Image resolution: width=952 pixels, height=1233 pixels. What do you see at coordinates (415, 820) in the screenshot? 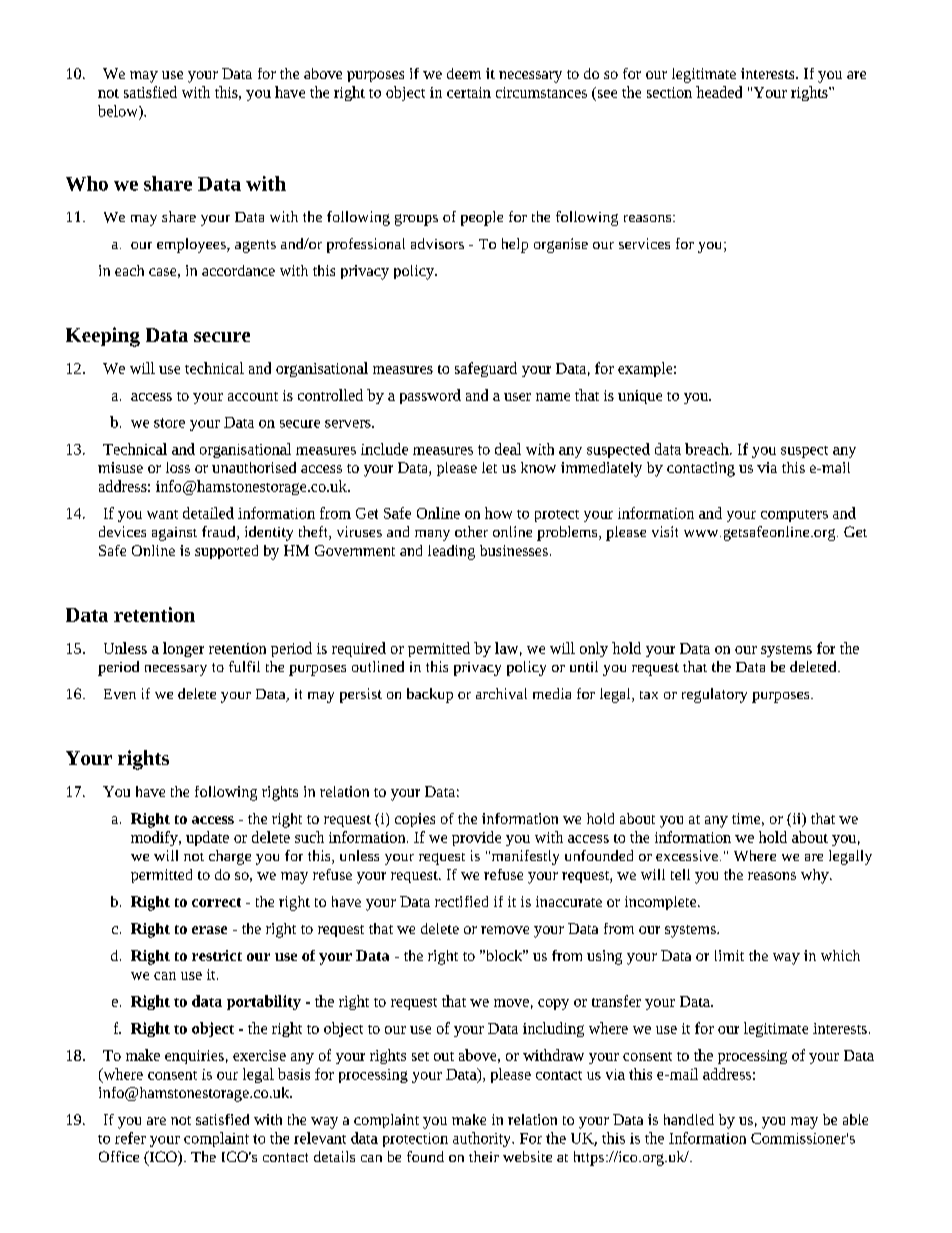
I see `copies` at bounding box center [415, 820].
